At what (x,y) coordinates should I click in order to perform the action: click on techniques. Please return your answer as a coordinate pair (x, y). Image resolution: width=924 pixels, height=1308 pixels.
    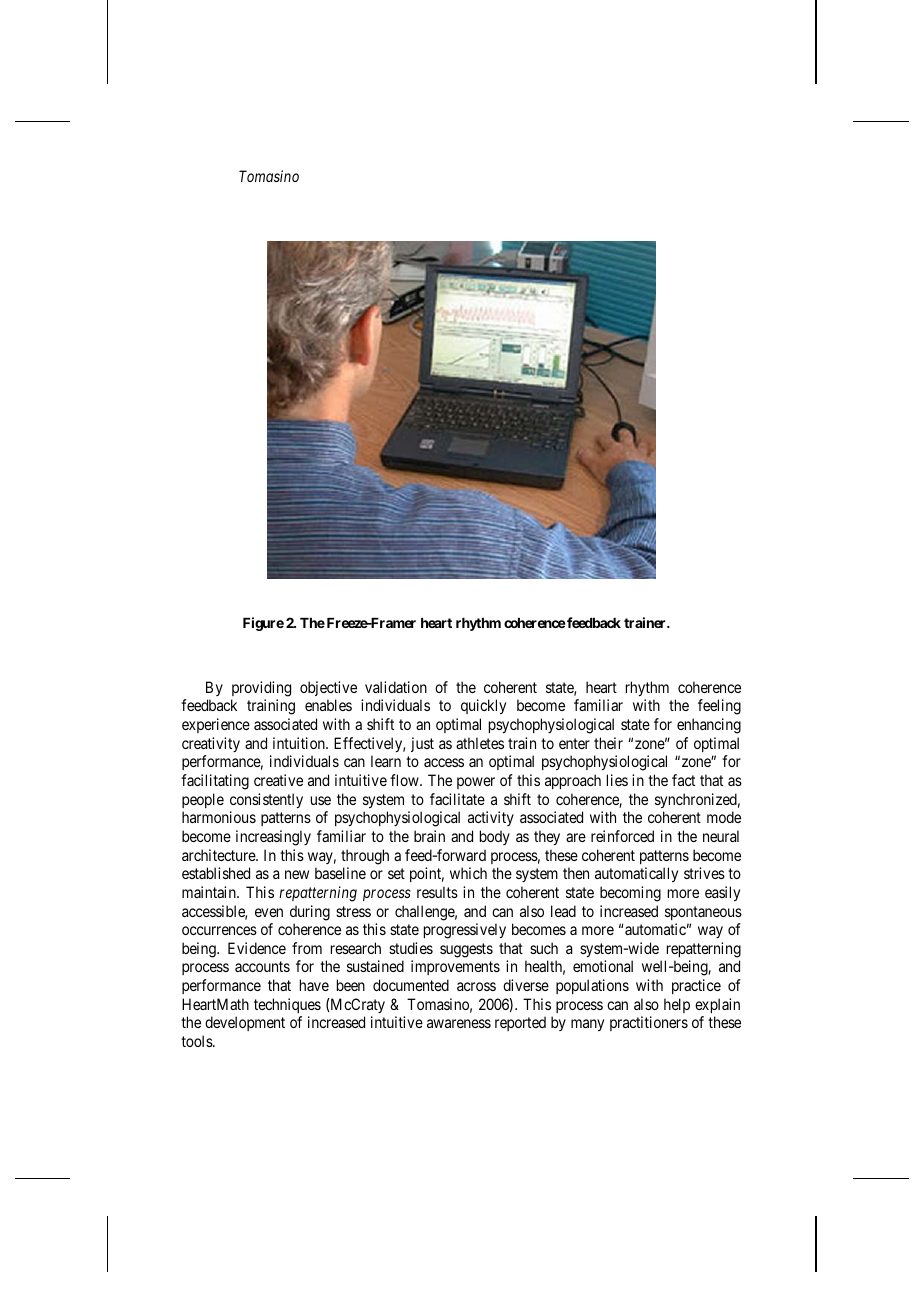
    Looking at the image, I should click on (287, 1005).
